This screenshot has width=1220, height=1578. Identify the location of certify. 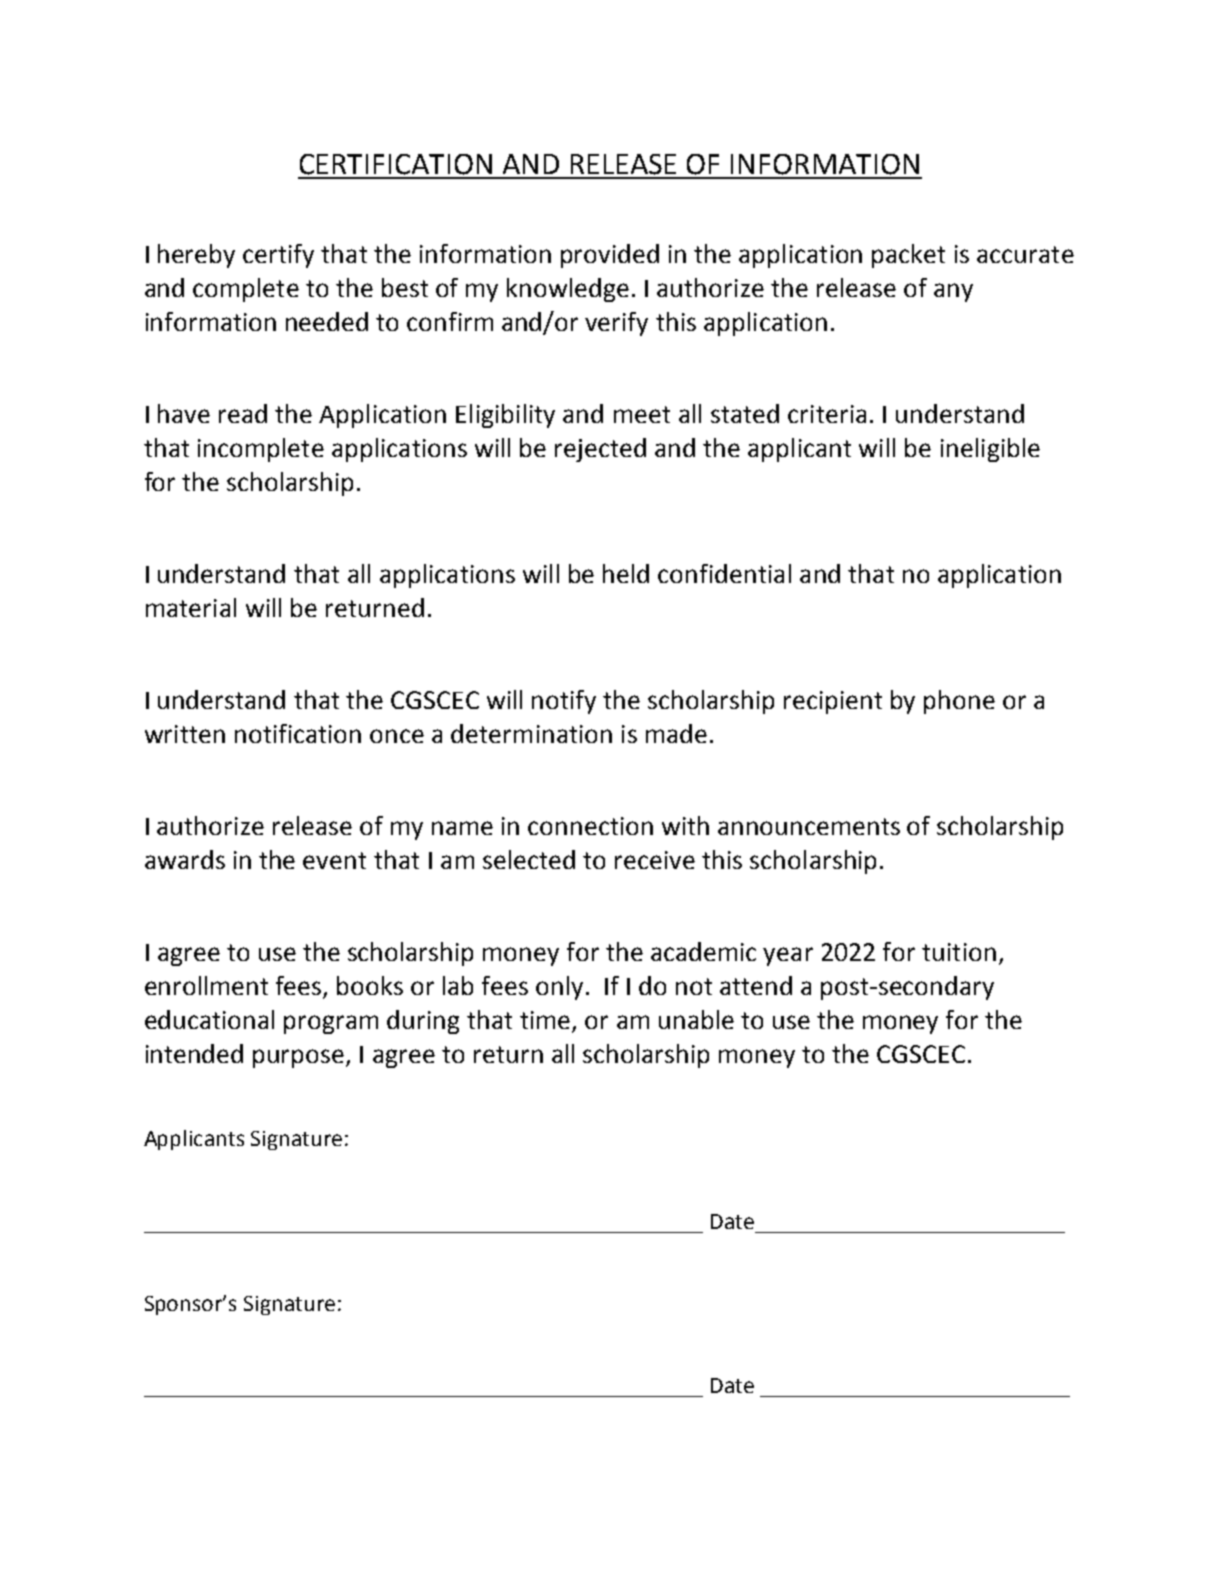
(278, 256).
